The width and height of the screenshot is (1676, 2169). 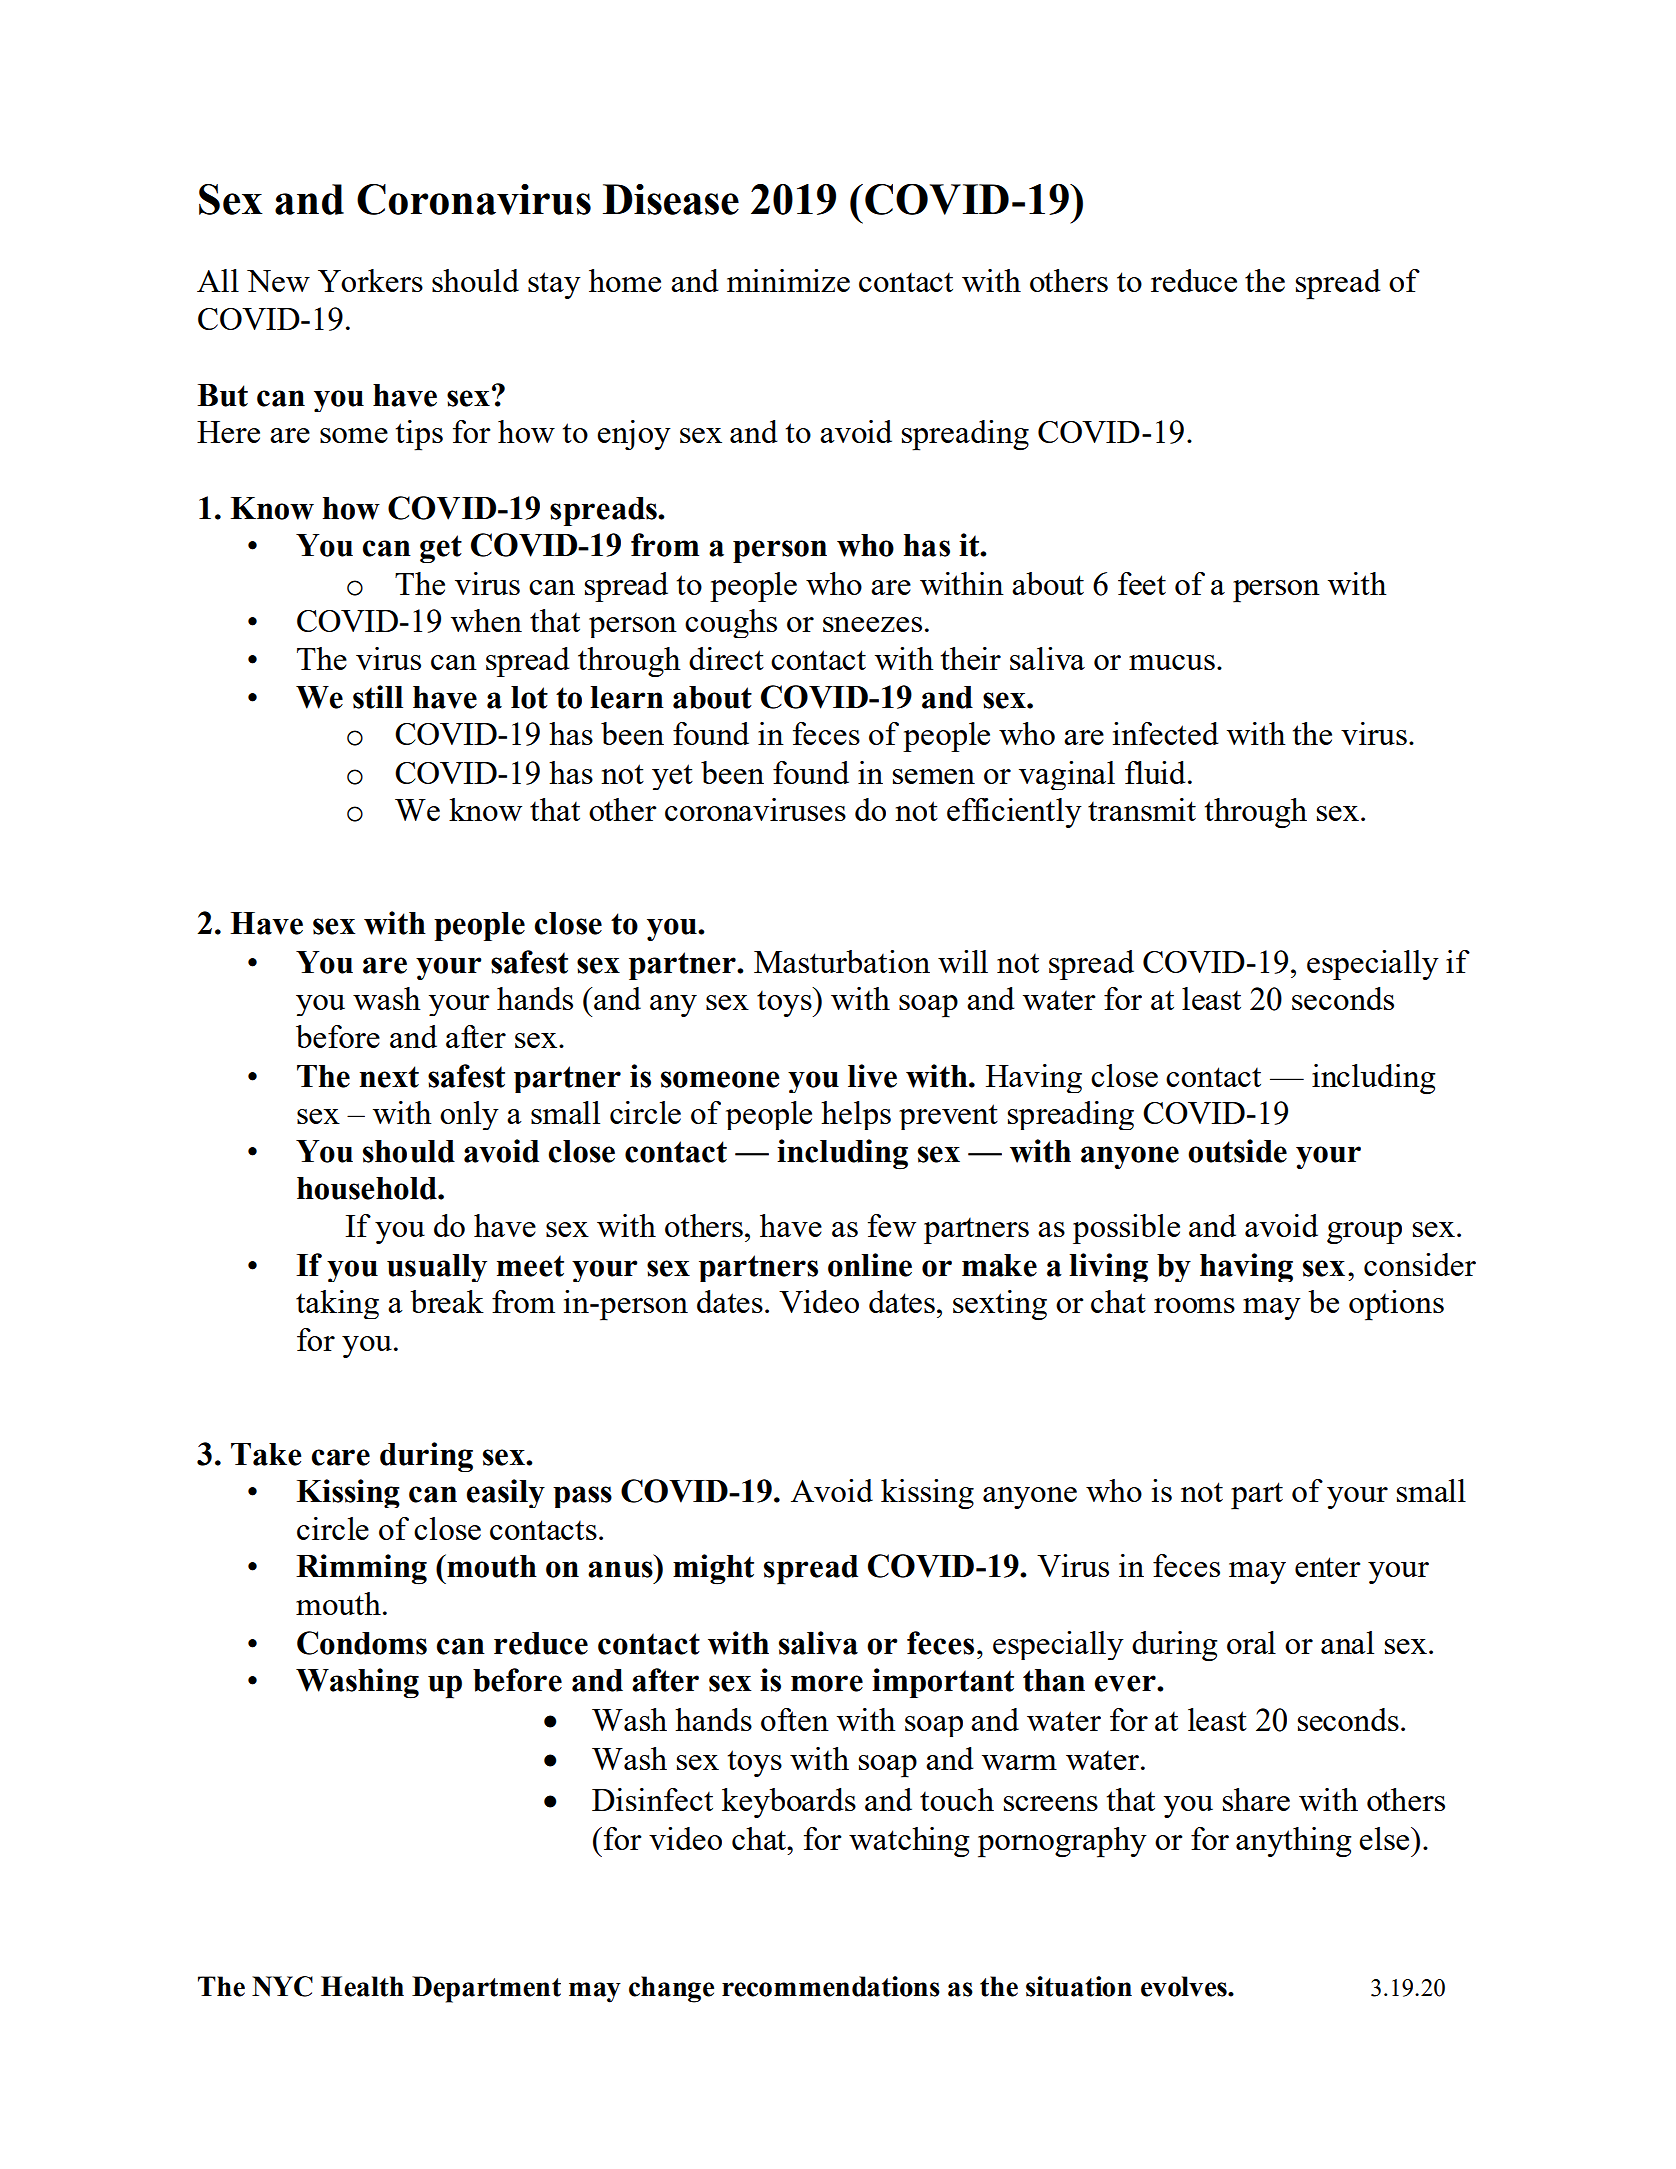 I want to click on Yorkers, so click(x=370, y=280).
